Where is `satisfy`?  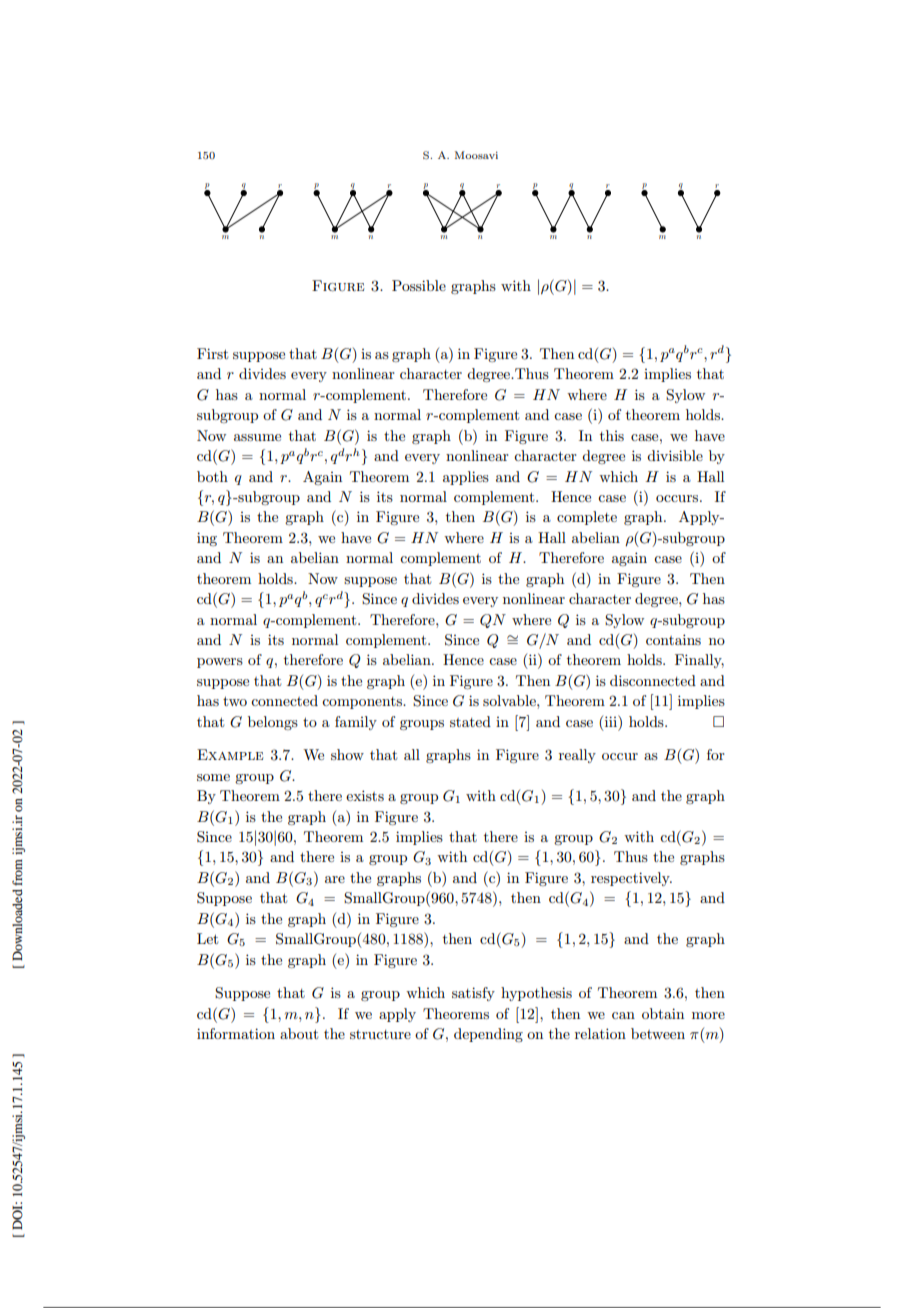
satisfy is located at coordinates (473, 994).
